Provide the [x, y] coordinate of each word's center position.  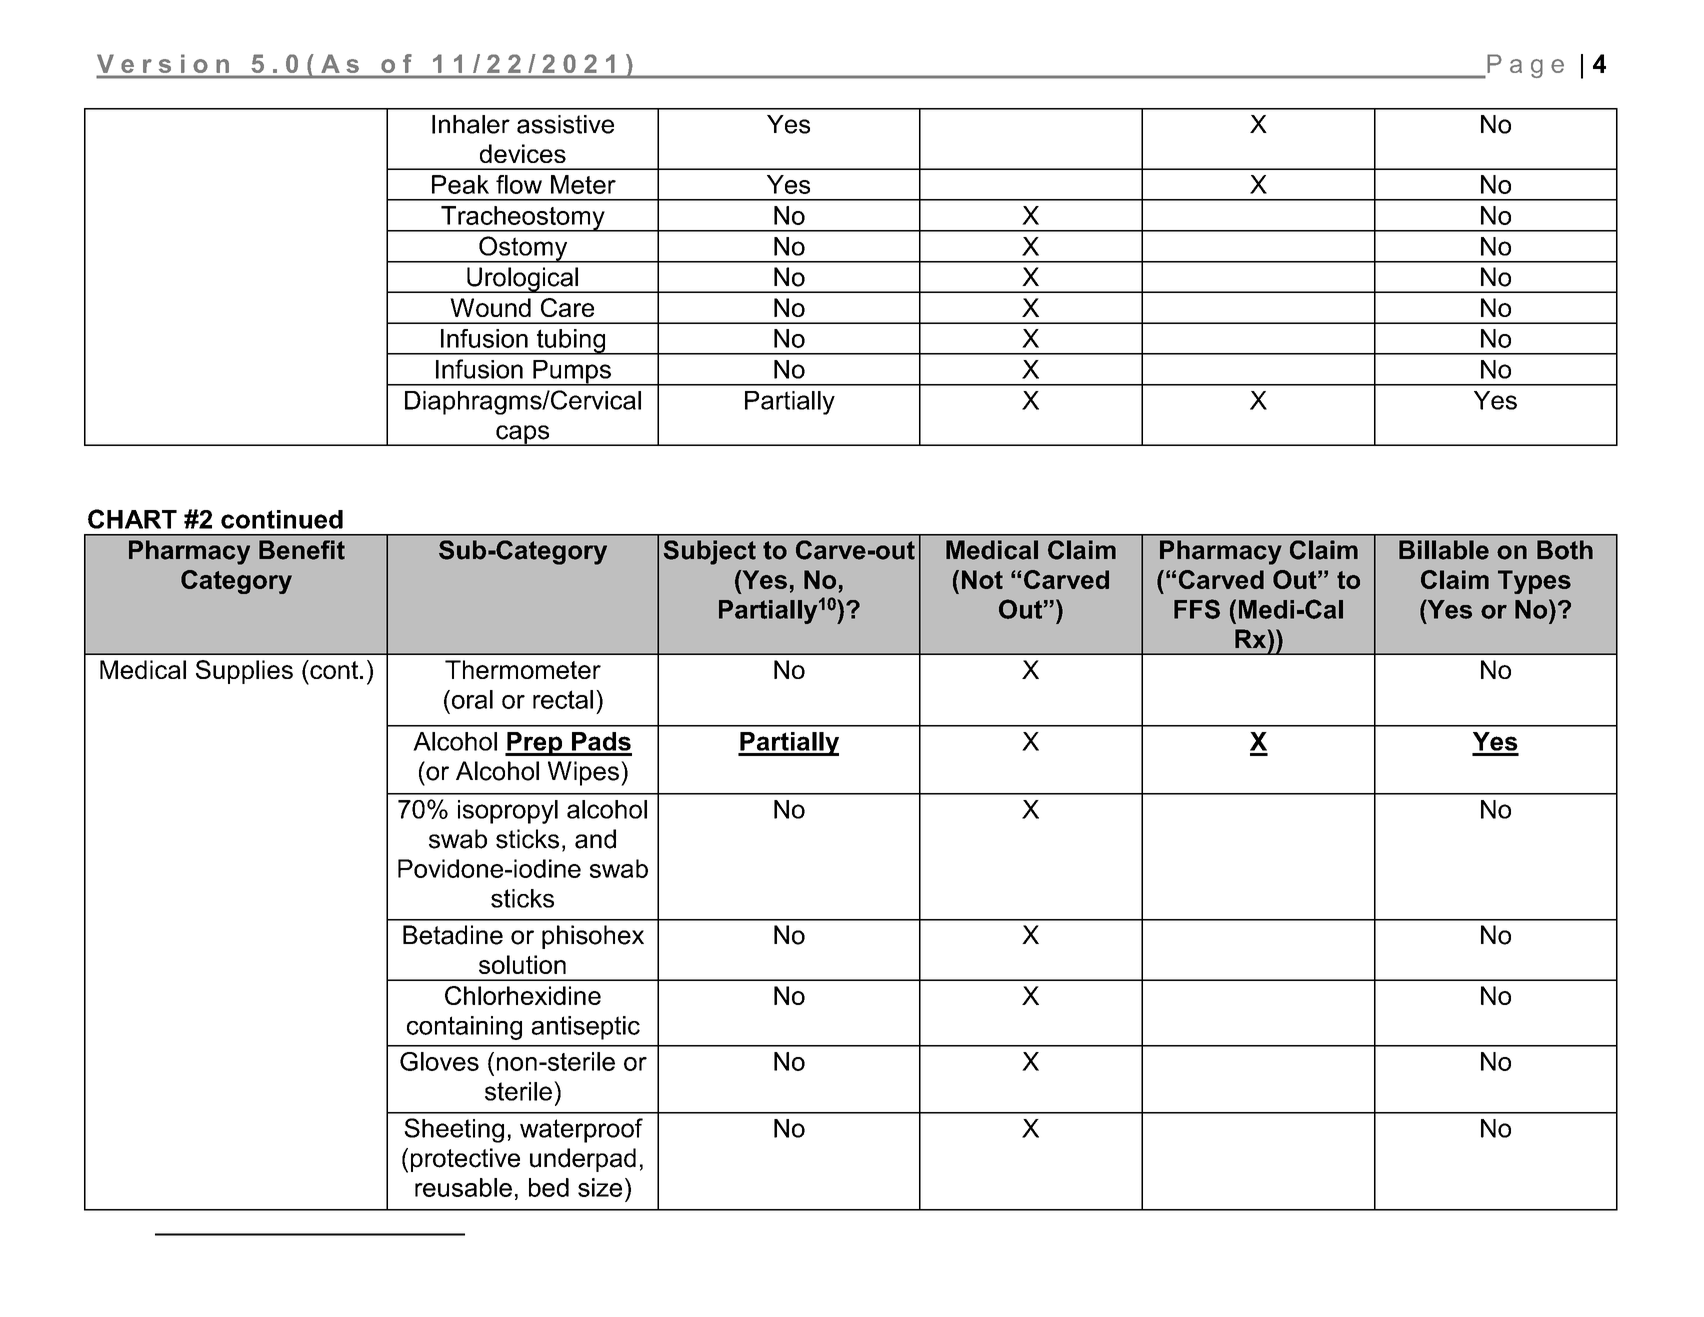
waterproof [581, 1130]
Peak [460, 184]
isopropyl [508, 812]
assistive [565, 124]
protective [465, 1160]
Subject [710, 552]
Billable [1444, 550]
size [600, 1187]
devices [523, 153]
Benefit [302, 550]
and [595, 839]
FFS [1197, 609]
